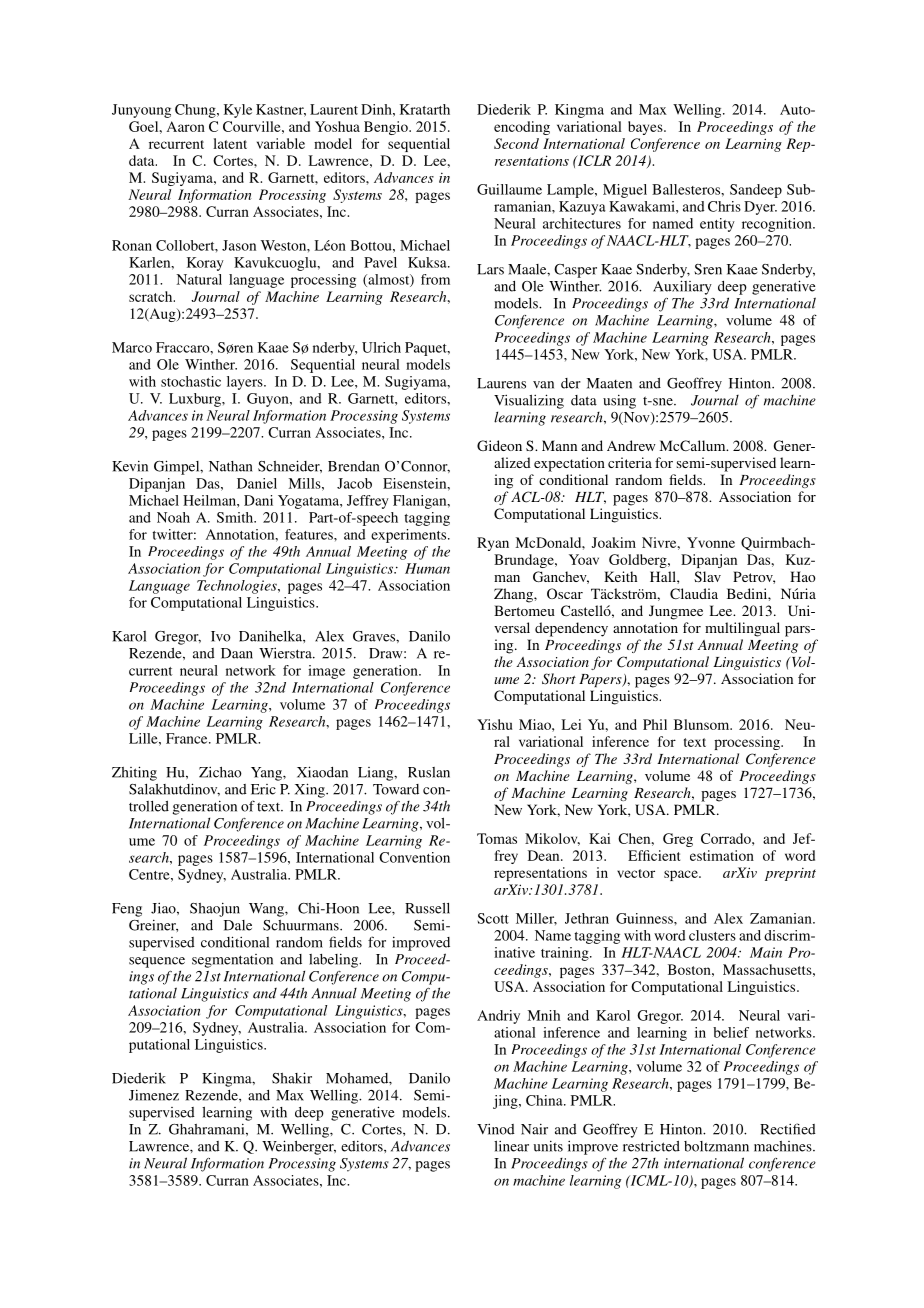 The height and width of the screenshot is (1308, 924). I want to click on Second, so click(516, 143).
